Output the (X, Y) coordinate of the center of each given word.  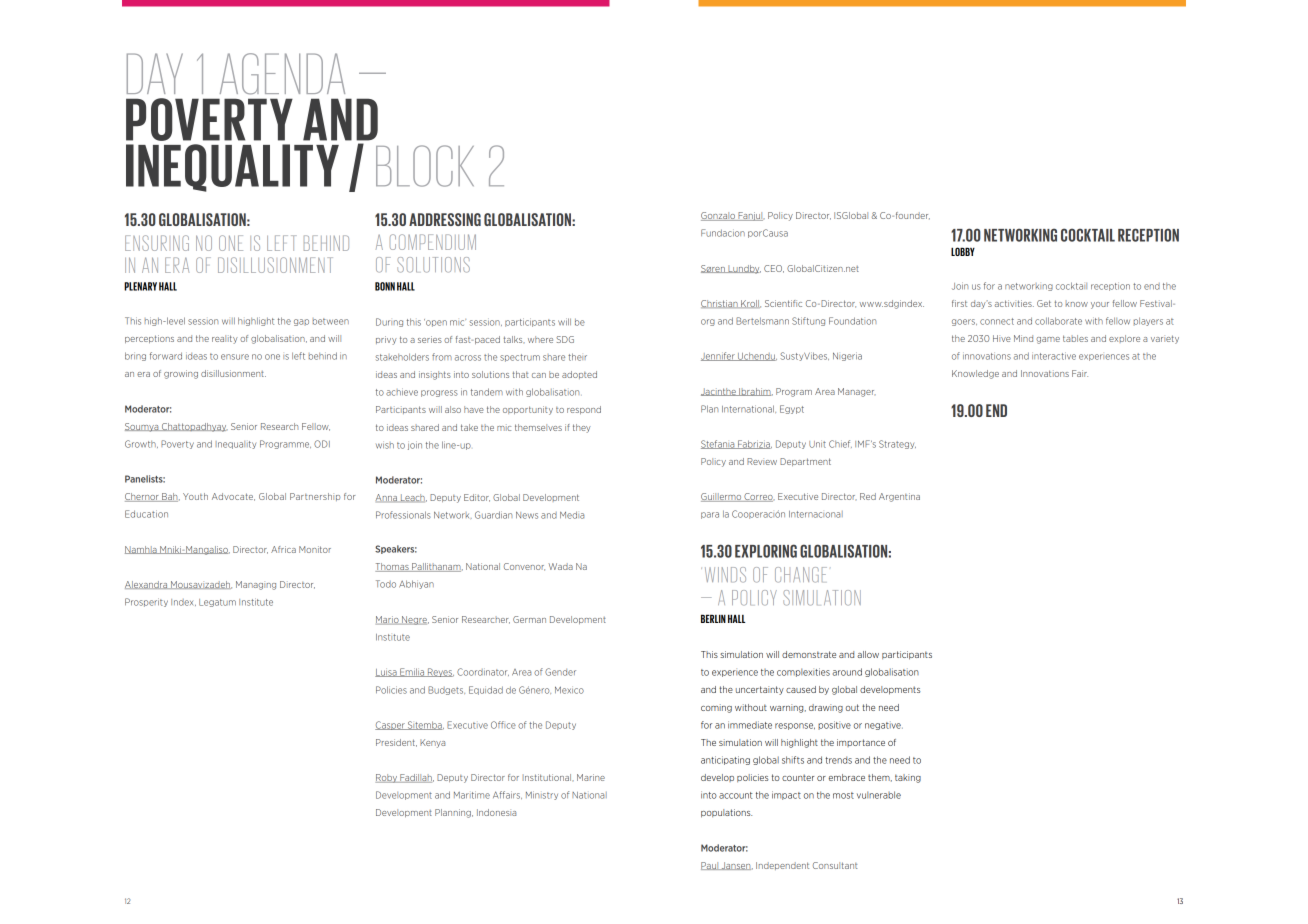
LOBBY (963, 251)
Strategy (897, 444)
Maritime (472, 795)
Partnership (315, 497)
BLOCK (425, 166)
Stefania (719, 444)
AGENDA (282, 74)
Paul (710, 866)
